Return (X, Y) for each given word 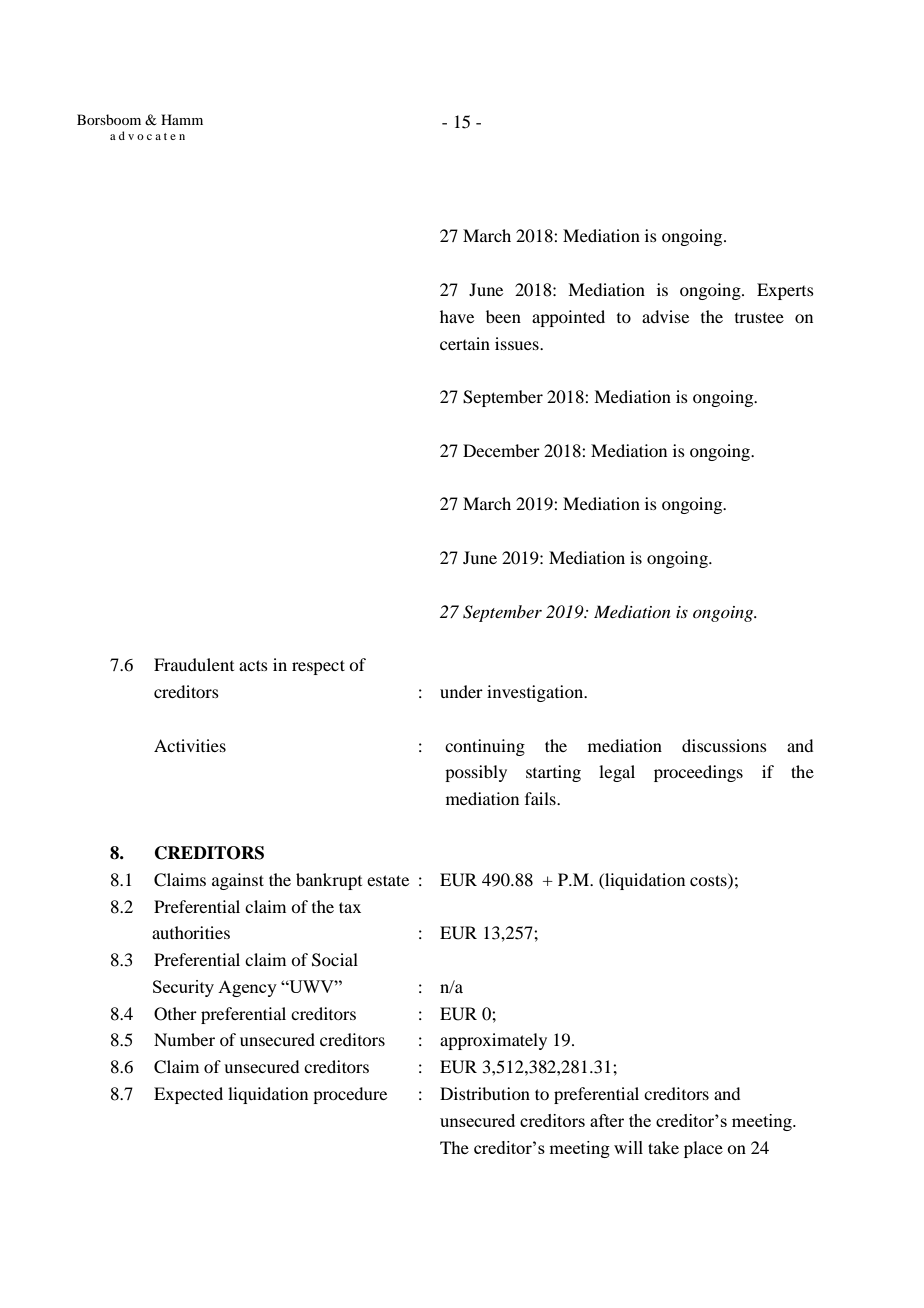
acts (253, 665)
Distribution (485, 1093)
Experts (785, 291)
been (503, 316)
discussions (724, 745)
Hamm (182, 119)
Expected (188, 1095)
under (461, 691)
